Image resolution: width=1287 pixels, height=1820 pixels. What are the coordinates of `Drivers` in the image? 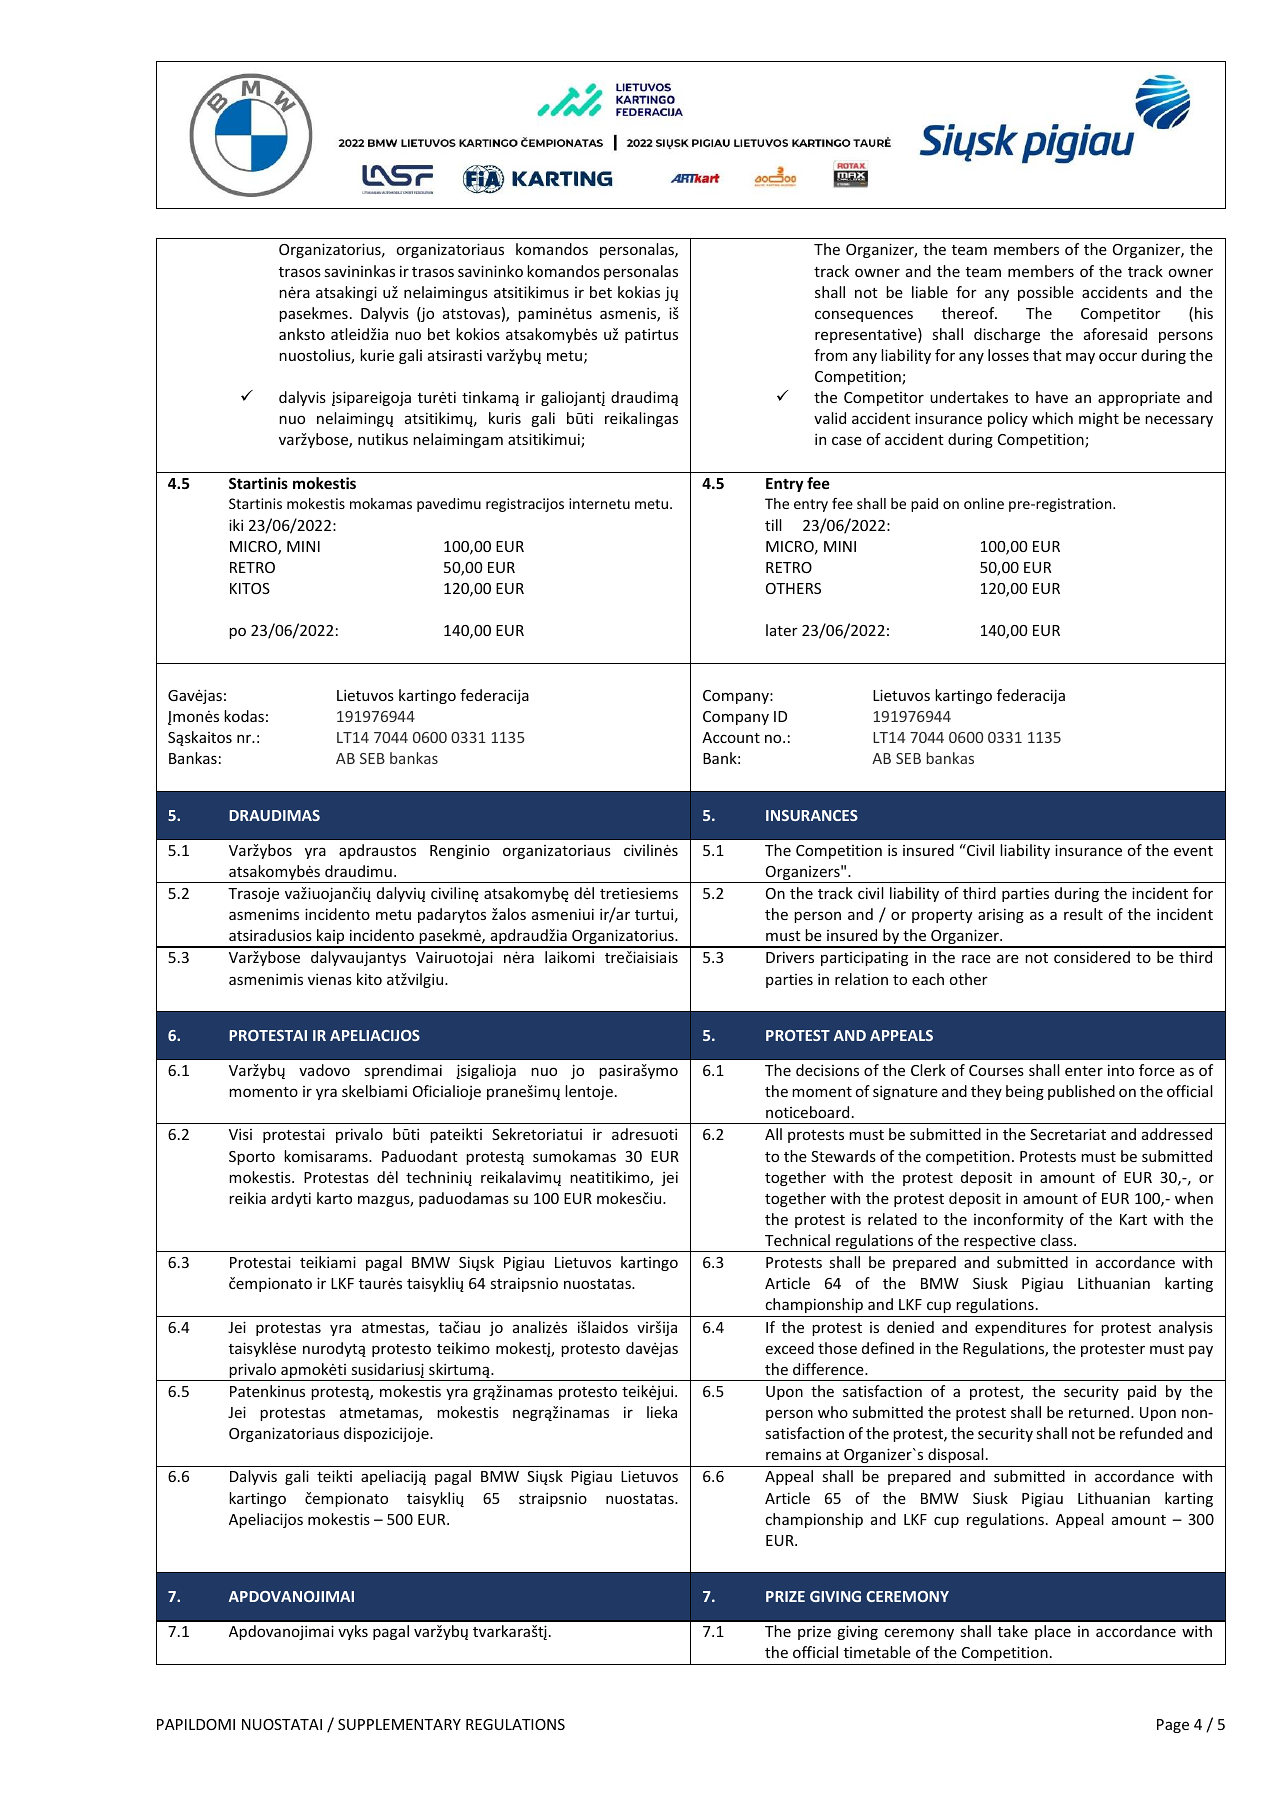 It's located at (790, 957).
